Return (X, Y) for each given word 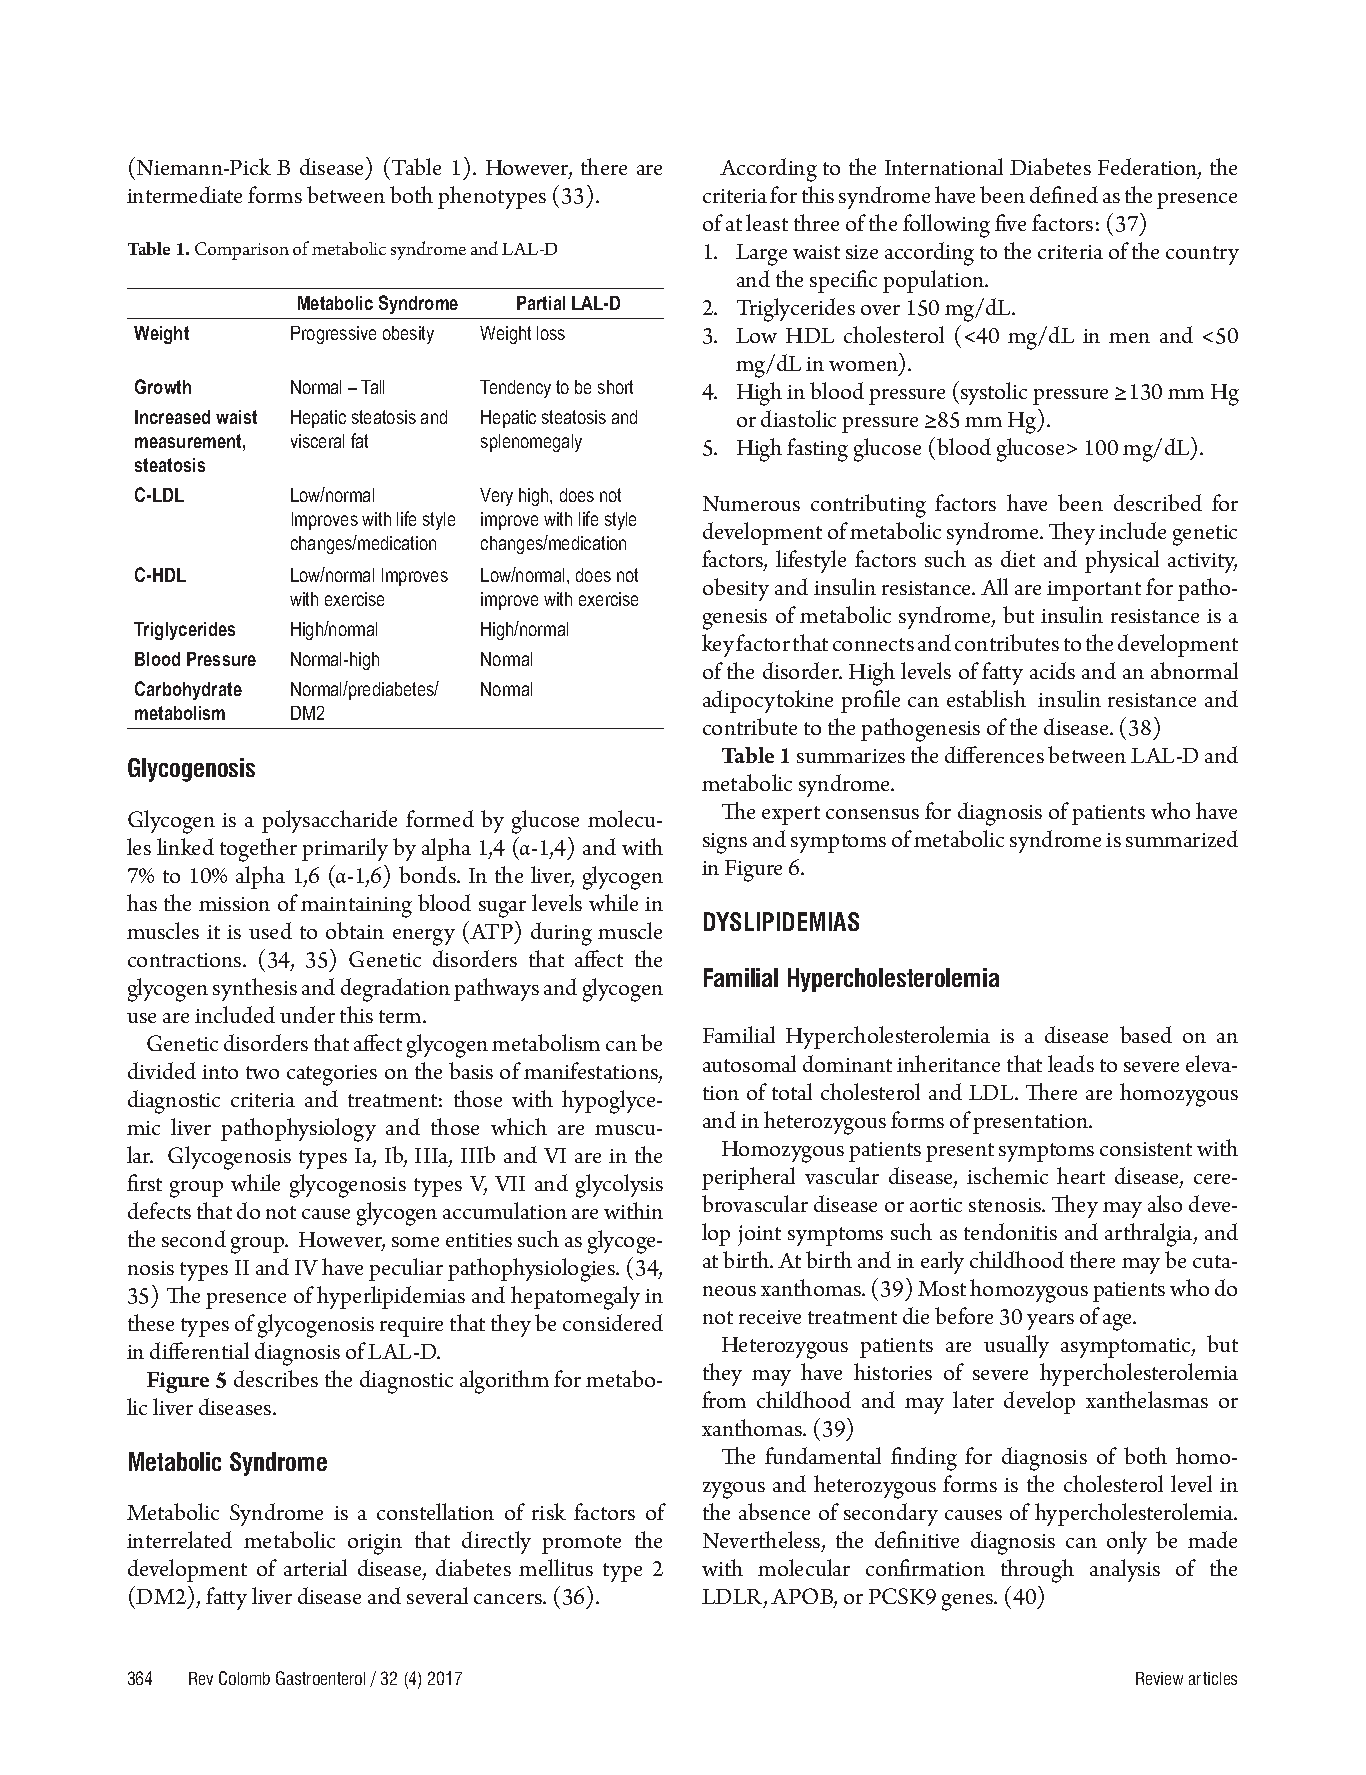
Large (761, 255)
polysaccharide (329, 821)
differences (994, 754)
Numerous (751, 503)
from (724, 1399)
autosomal (749, 1063)
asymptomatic (1127, 1348)
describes (276, 1378)
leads (1071, 1063)
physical (1122, 561)
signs (725, 843)
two (262, 1072)
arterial (315, 1567)
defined (1064, 194)
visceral (317, 441)
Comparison (242, 251)
